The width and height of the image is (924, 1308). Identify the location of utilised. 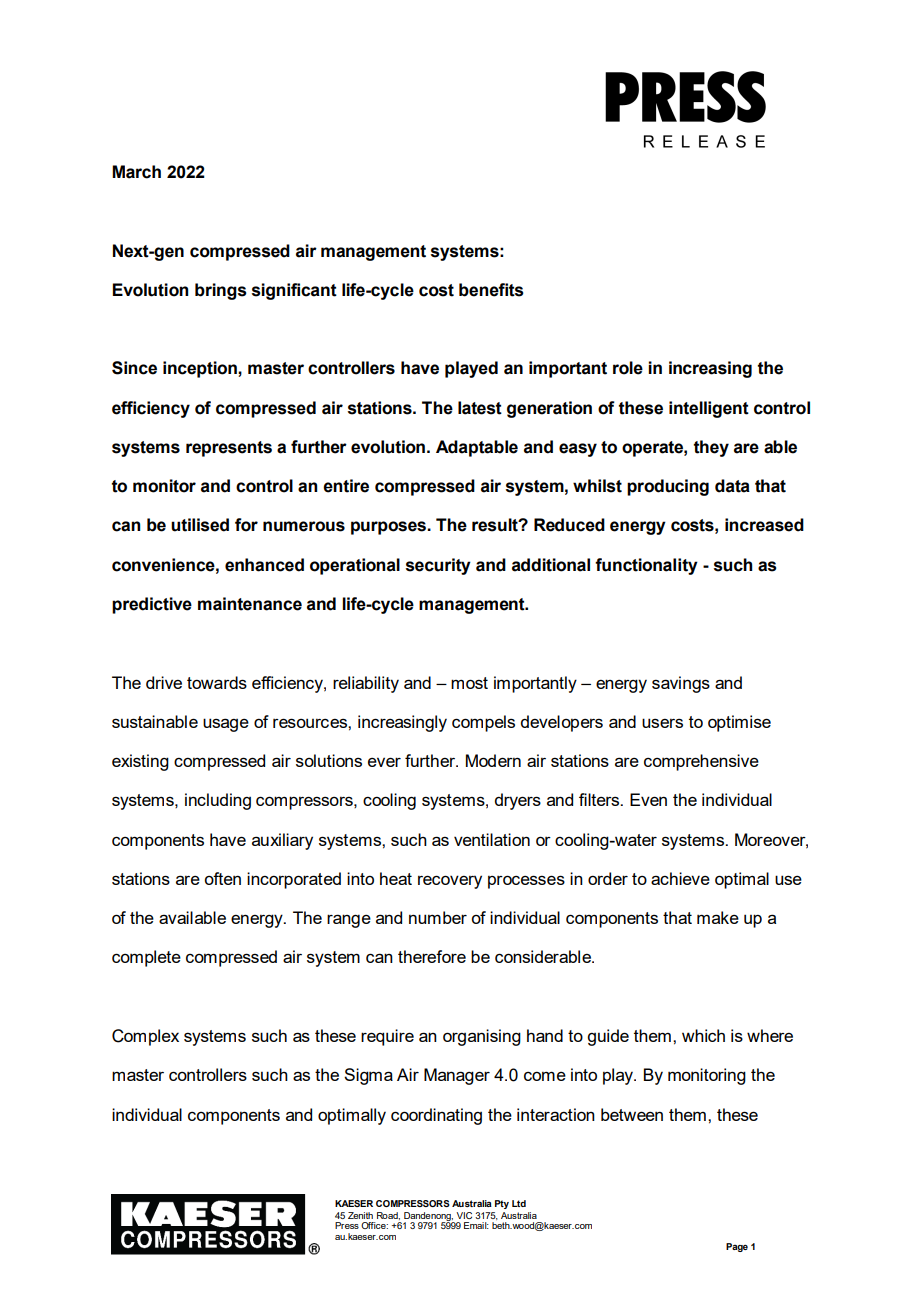
(200, 525).
